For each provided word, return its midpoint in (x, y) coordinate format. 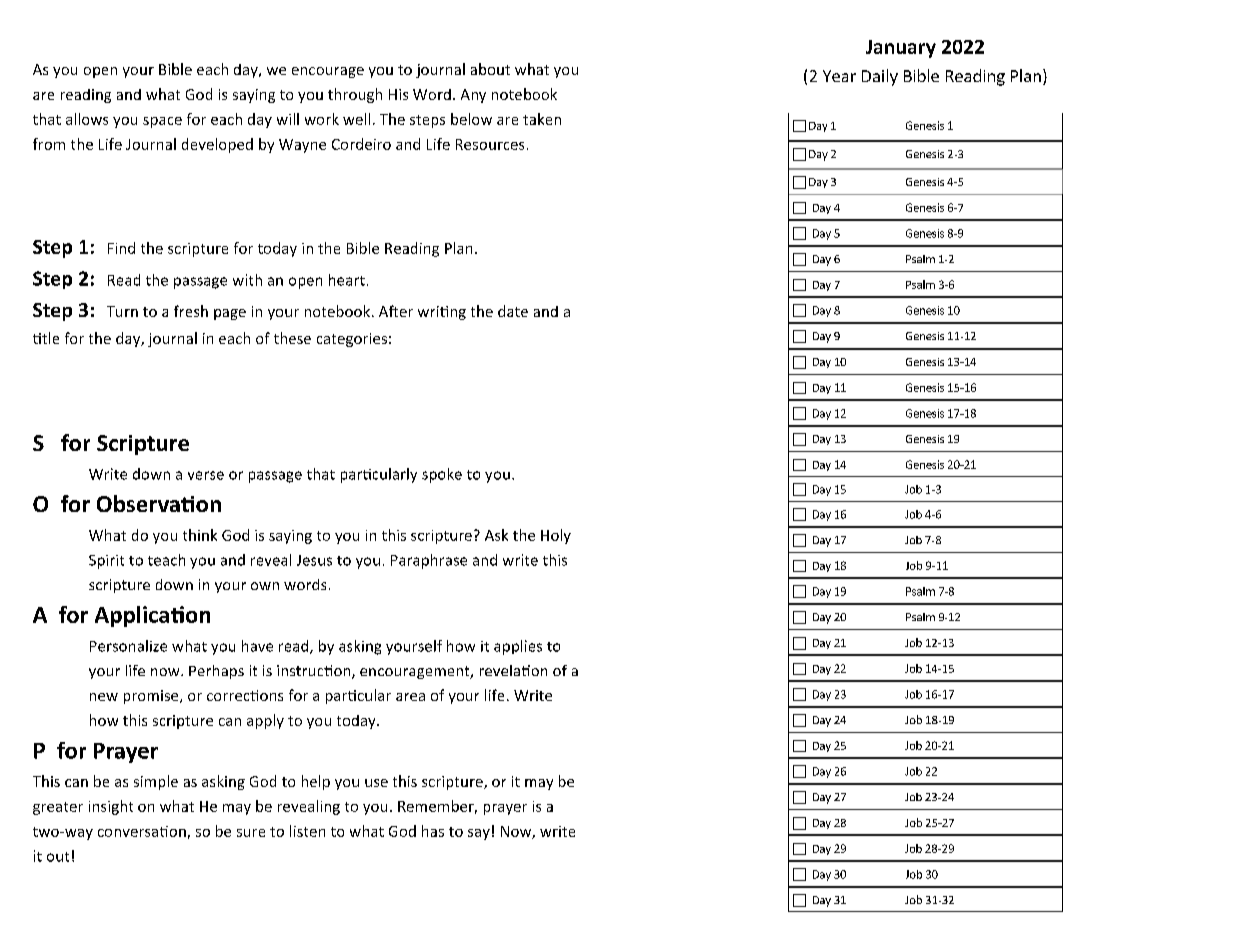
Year (839, 76)
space (162, 122)
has (433, 831)
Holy (556, 536)
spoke (442, 475)
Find (121, 248)
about (490, 69)
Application (152, 616)
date (513, 311)
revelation (513, 670)
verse (206, 475)
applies (518, 647)
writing (442, 313)
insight (111, 807)
